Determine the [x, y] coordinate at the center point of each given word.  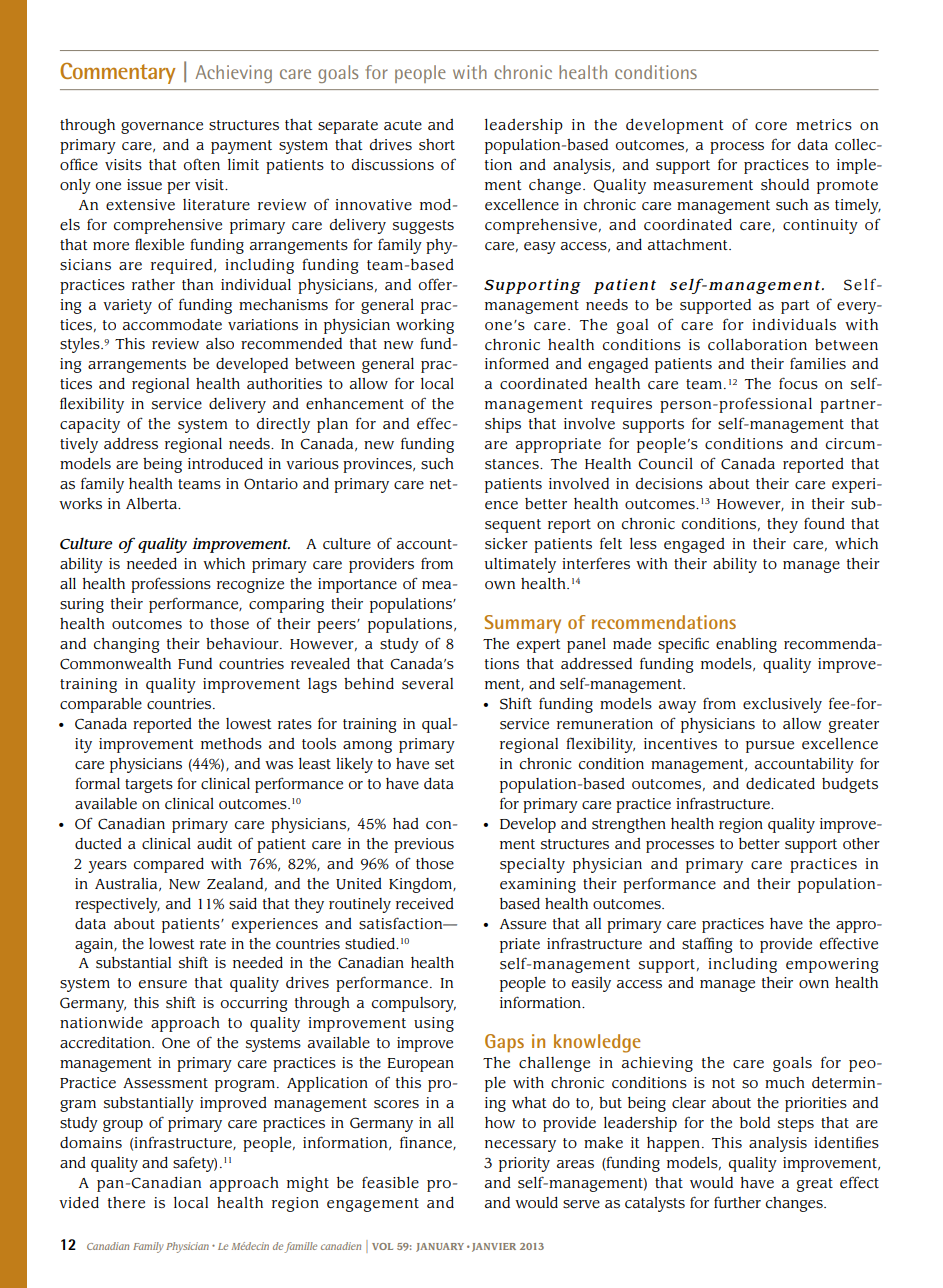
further [737, 1202]
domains [91, 1142]
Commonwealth [115, 664]
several [427, 684]
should [785, 184]
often [202, 164]
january [440, 1247]
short [437, 144]
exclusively [782, 705]
